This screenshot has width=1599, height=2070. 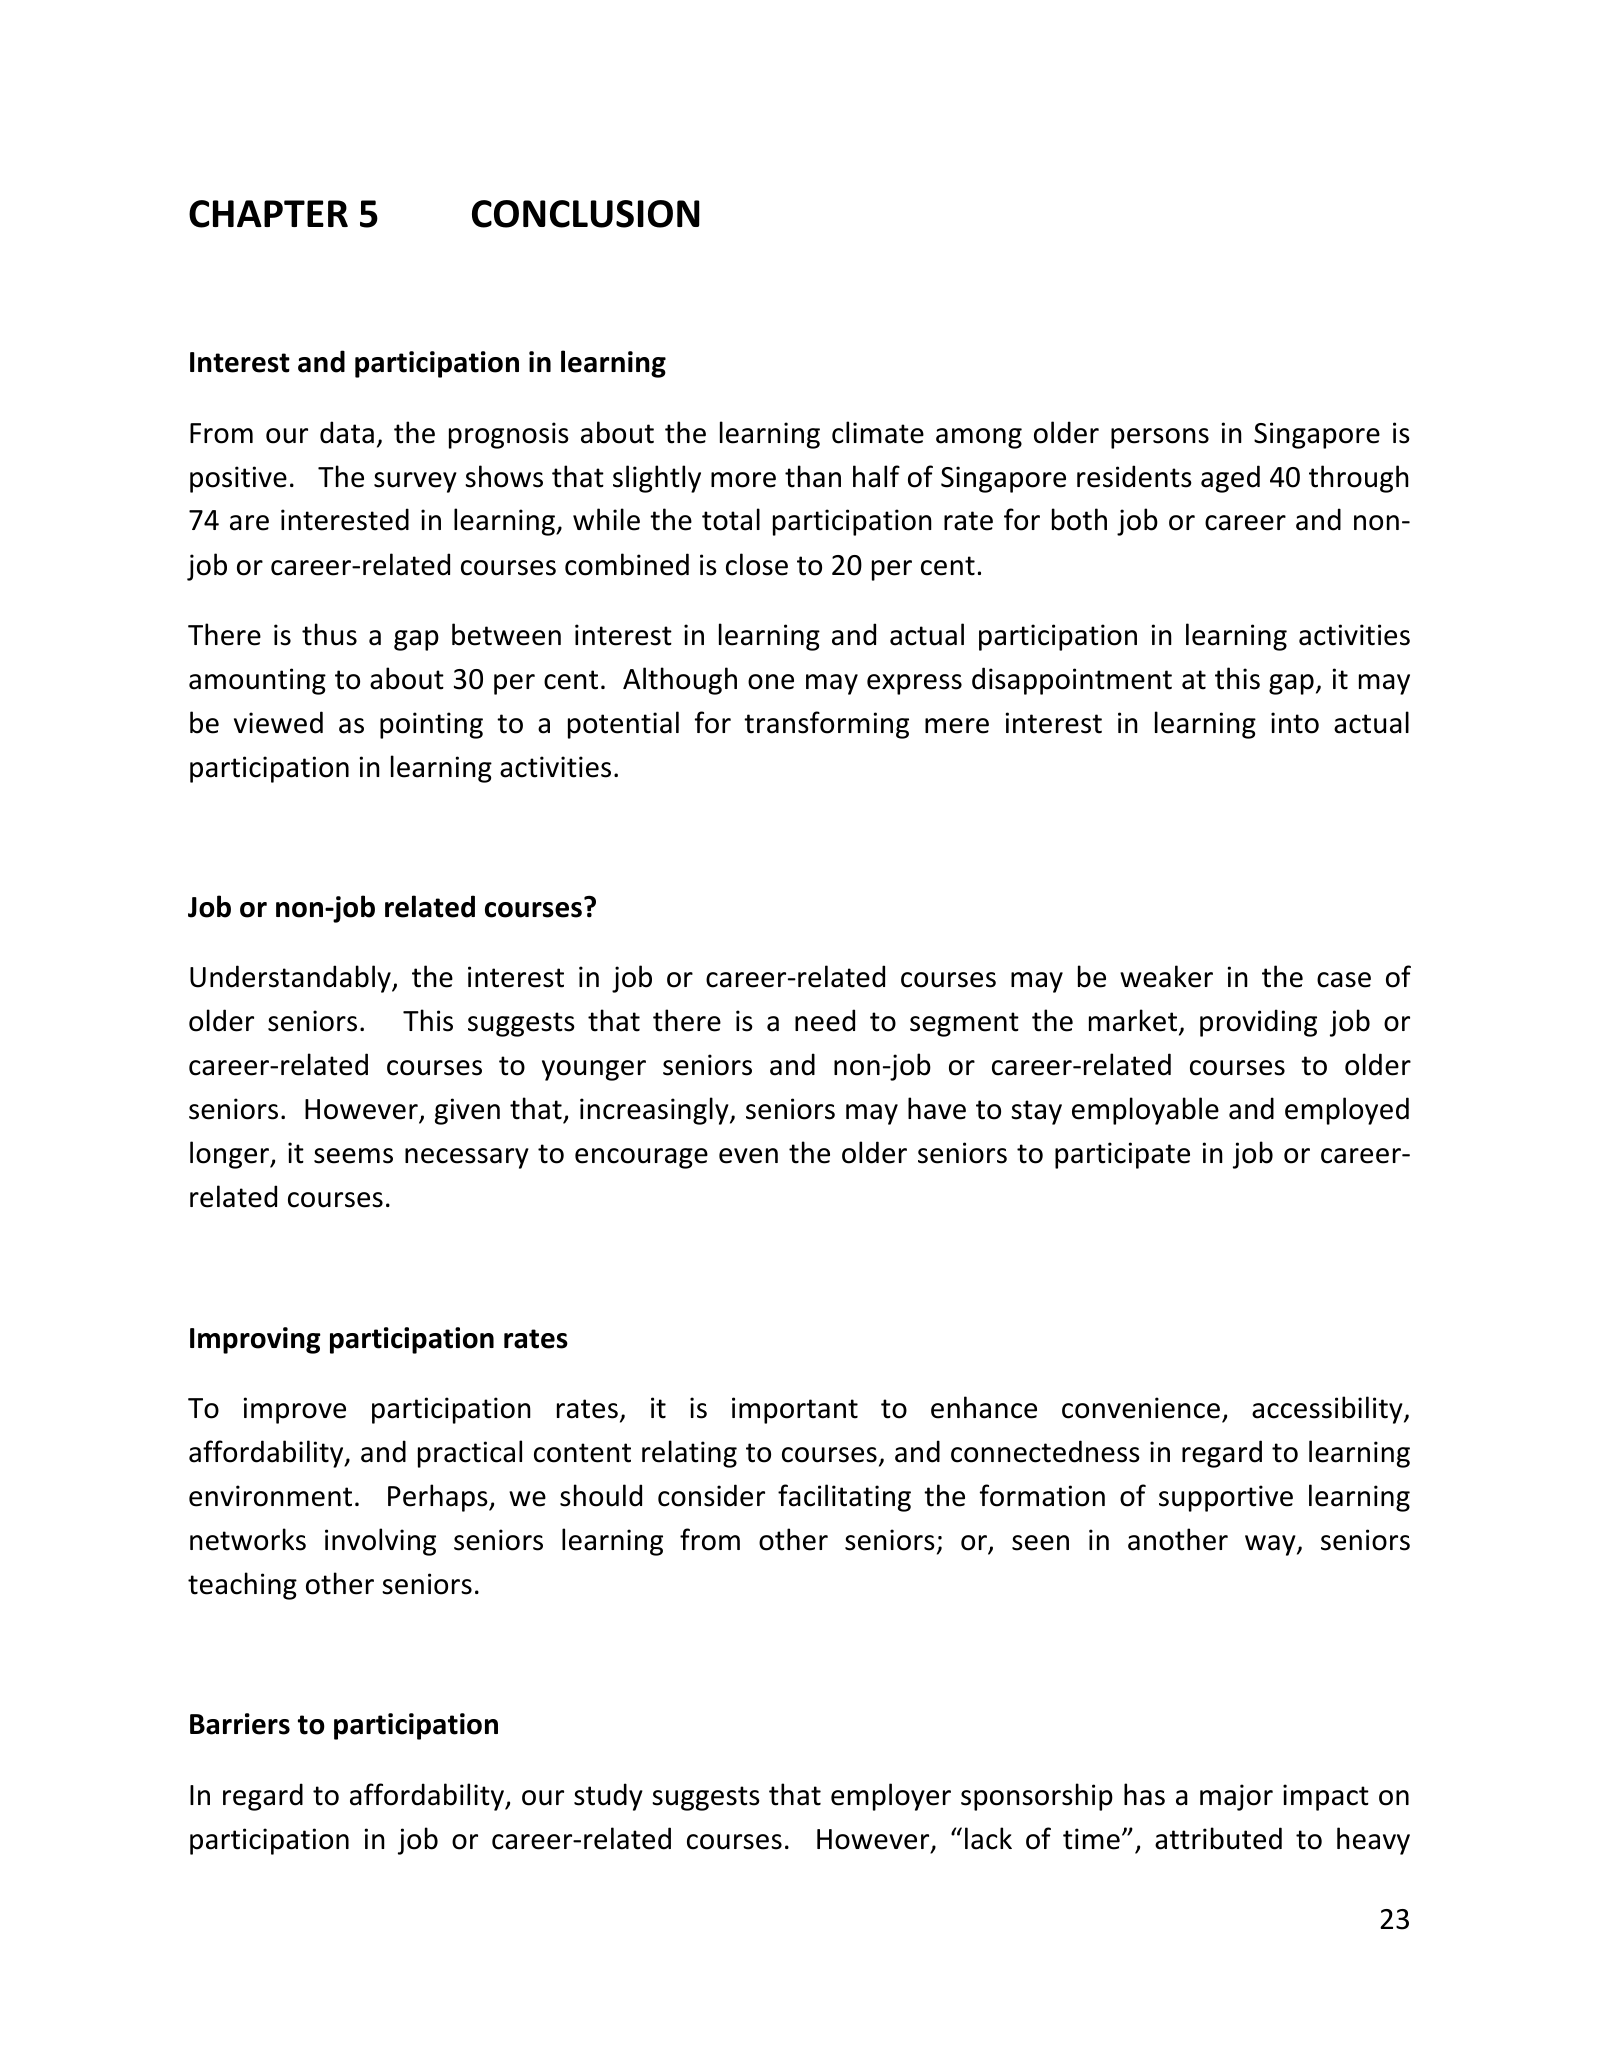 What do you see at coordinates (1295, 723) in the screenshot?
I see `into` at bounding box center [1295, 723].
